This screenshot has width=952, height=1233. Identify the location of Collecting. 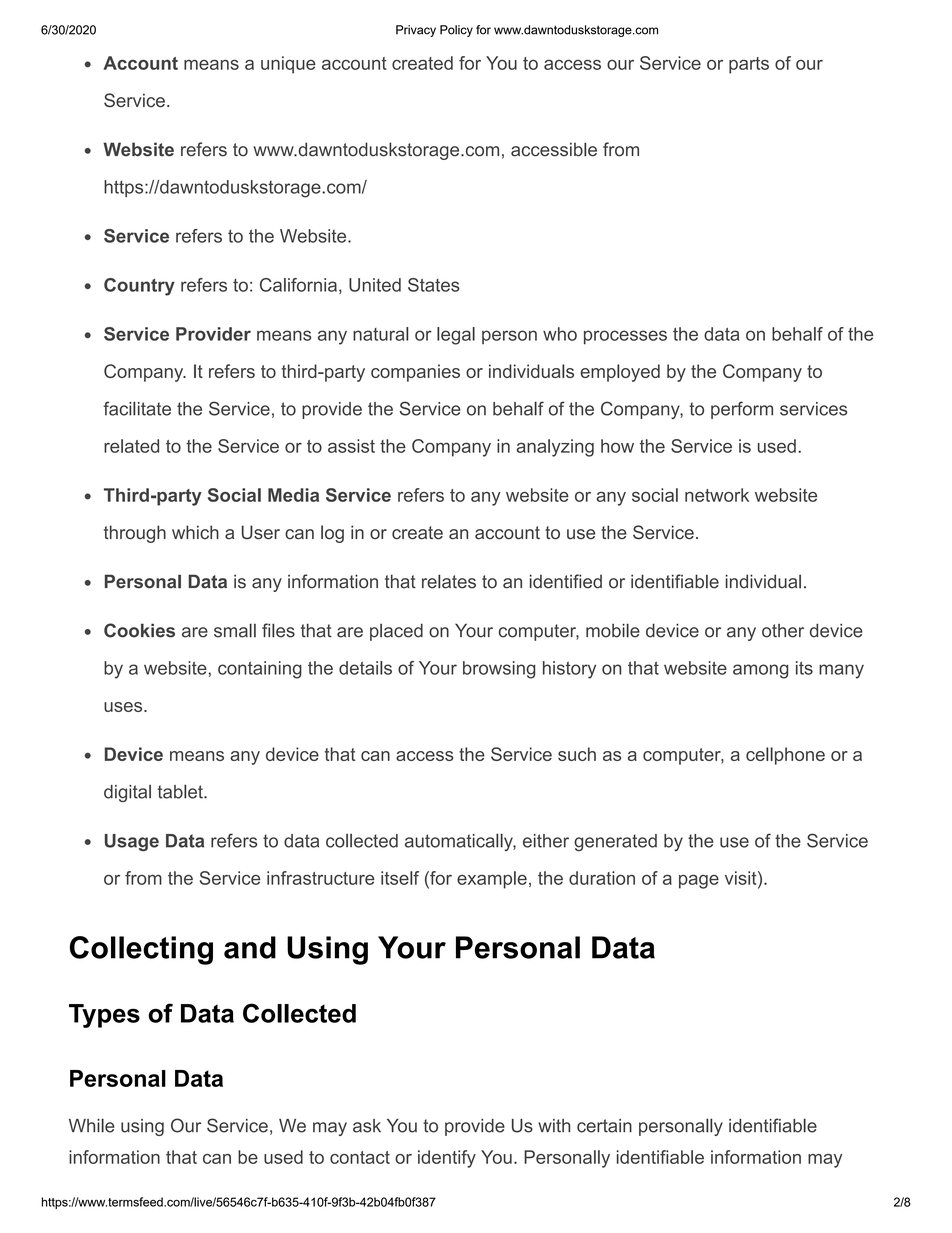
(141, 950).
